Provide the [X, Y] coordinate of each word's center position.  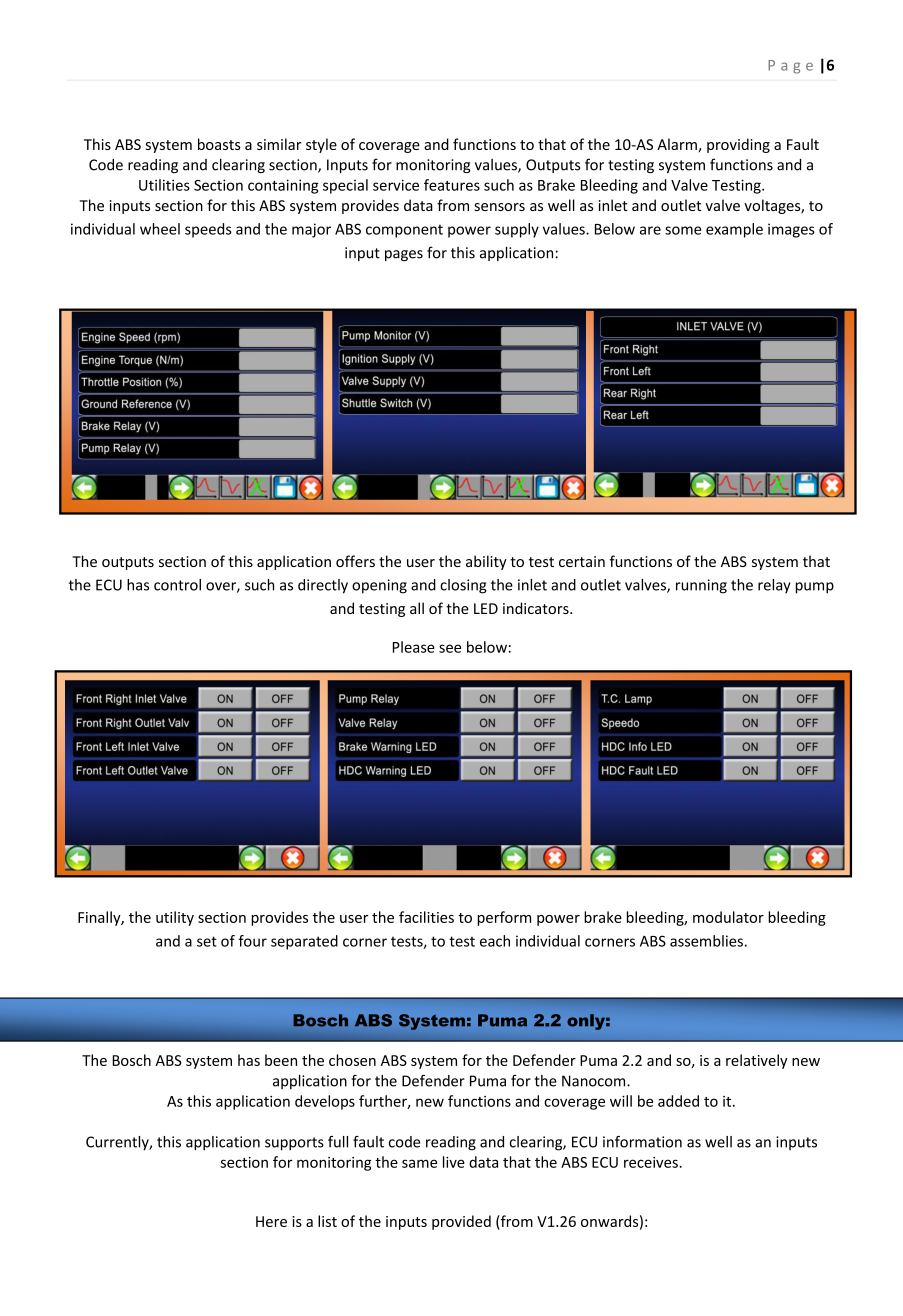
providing [738, 145]
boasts [219, 144]
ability [486, 562]
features [452, 185]
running [701, 586]
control [177, 585]
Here [271, 1221]
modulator [728, 917]
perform [504, 918]
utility [175, 918]
